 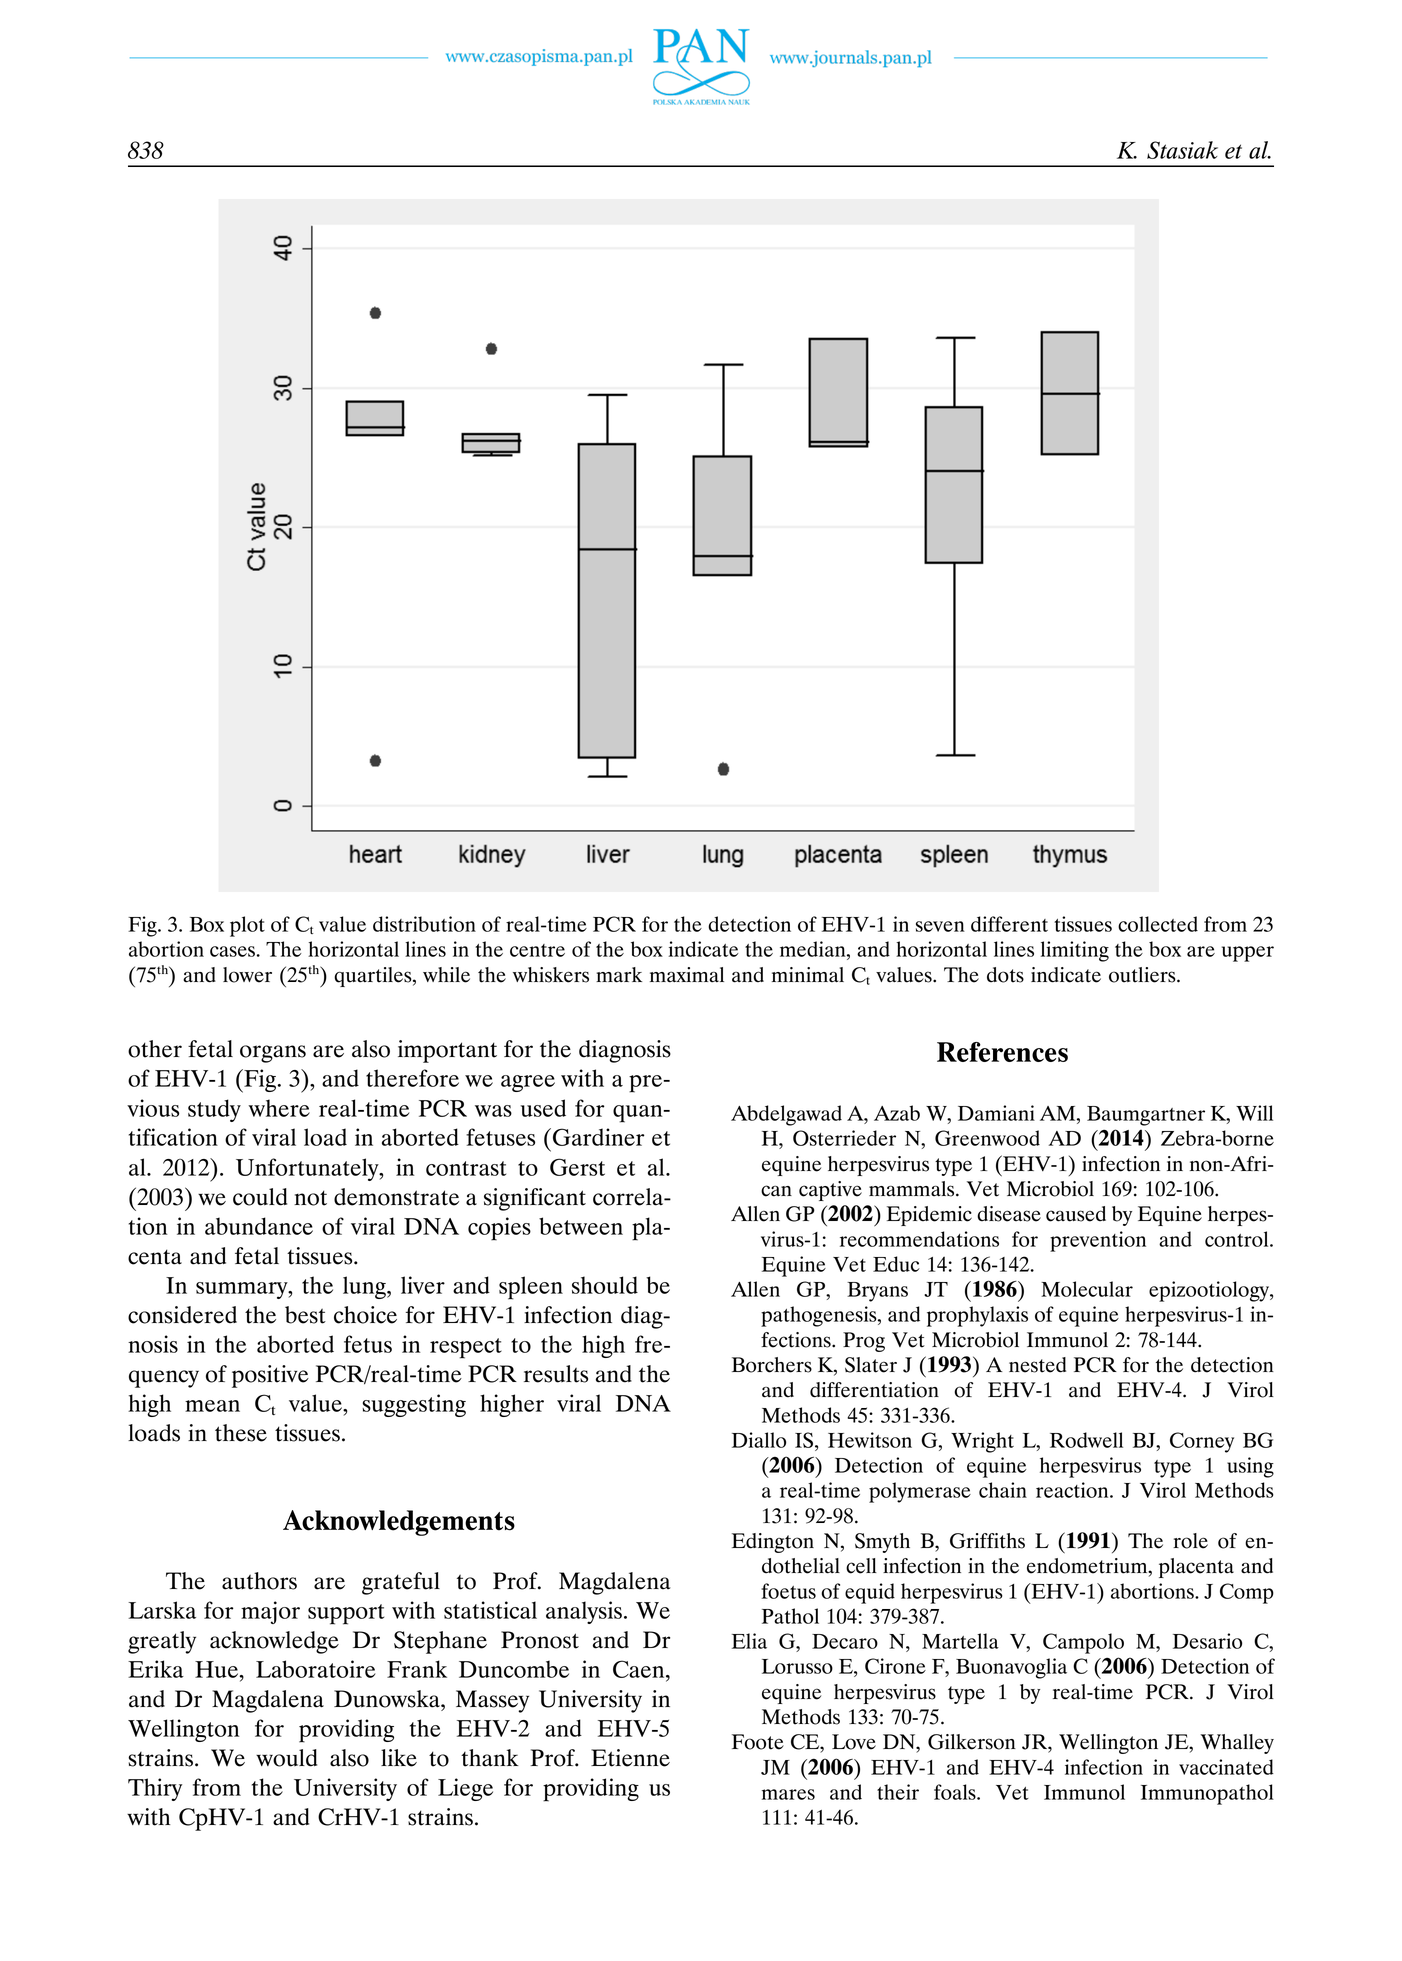 I want to click on foetus, so click(x=788, y=1591).
